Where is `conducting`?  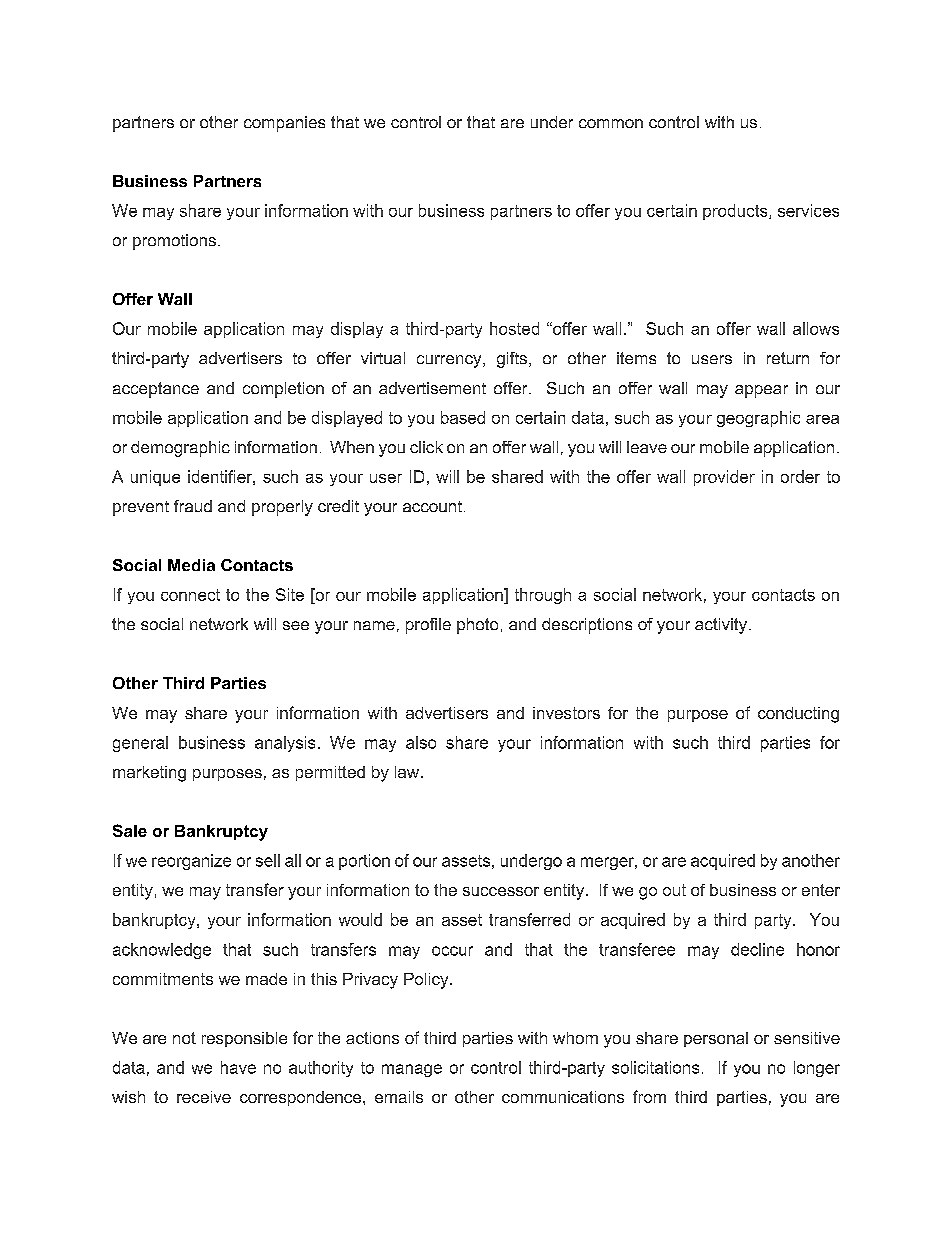 conducting is located at coordinates (798, 715).
